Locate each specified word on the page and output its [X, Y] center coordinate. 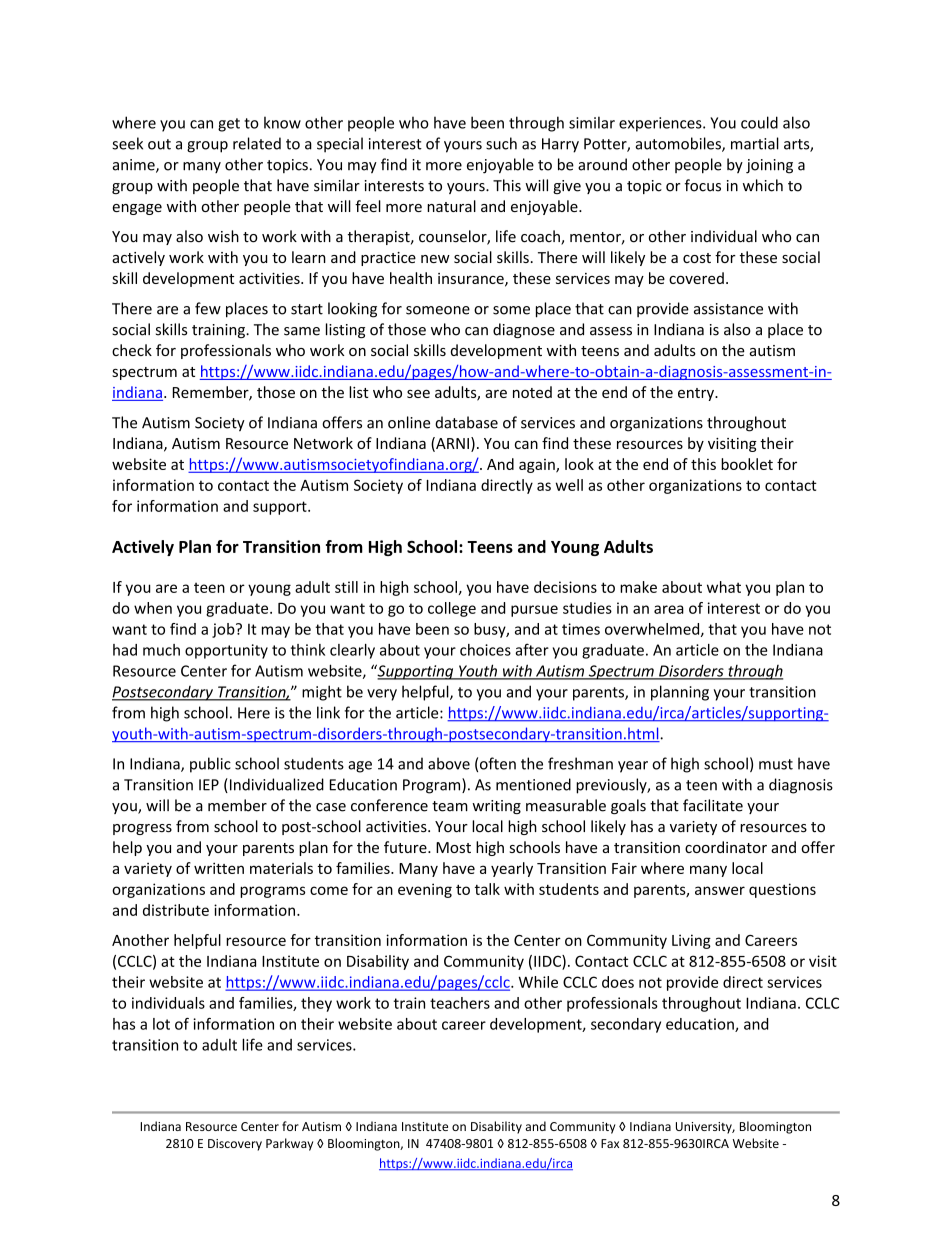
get [229, 125]
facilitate [713, 805]
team [450, 806]
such [501, 143]
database [466, 422]
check [132, 350]
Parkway [289, 1144]
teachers [460, 1003]
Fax [610, 1143]
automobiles [679, 144]
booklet [747, 464]
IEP [209, 785]
